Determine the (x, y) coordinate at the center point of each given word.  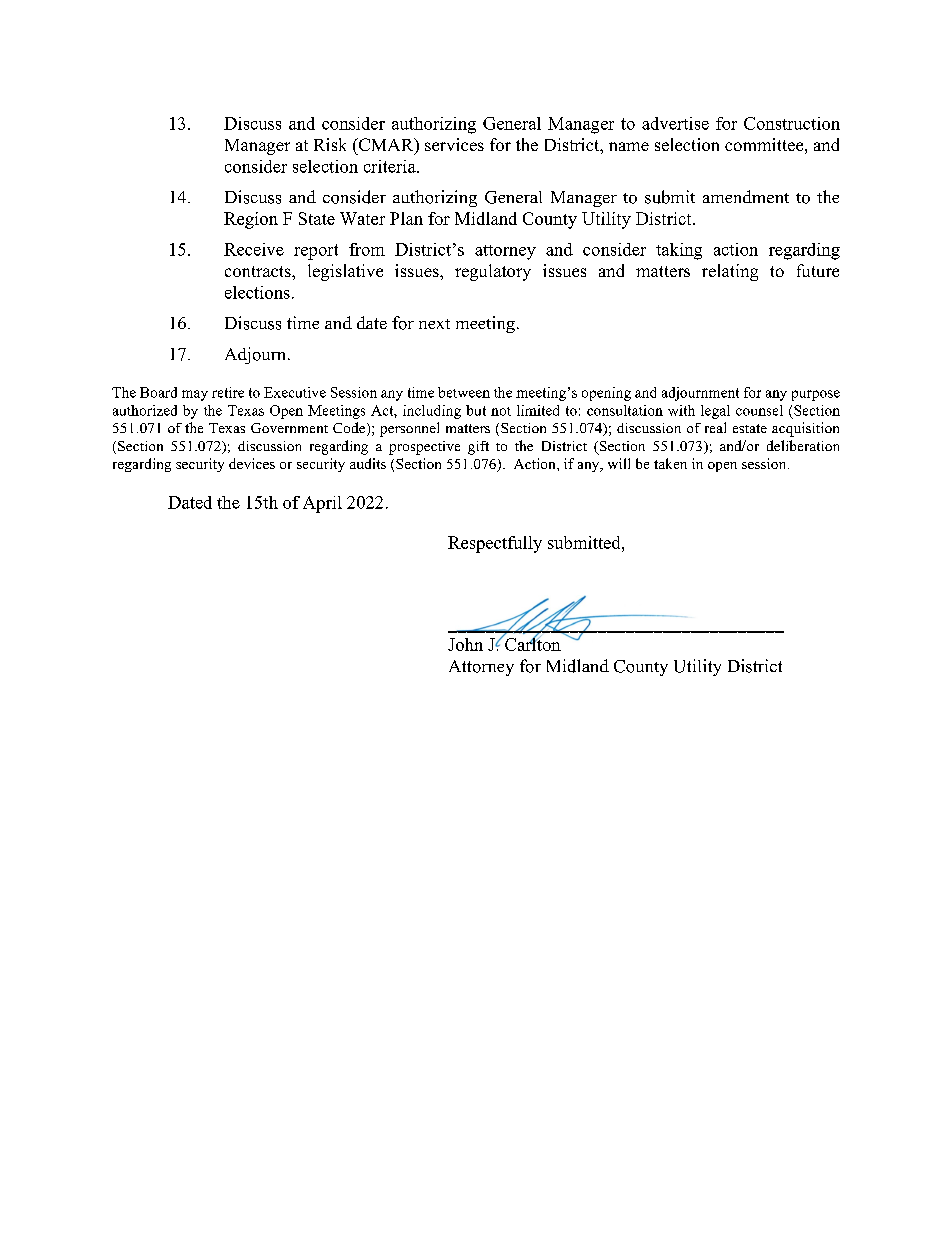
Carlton (532, 643)
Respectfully (495, 544)
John (465, 644)
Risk (330, 144)
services (454, 144)
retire (228, 392)
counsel (759, 410)
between (464, 392)
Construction (792, 123)
